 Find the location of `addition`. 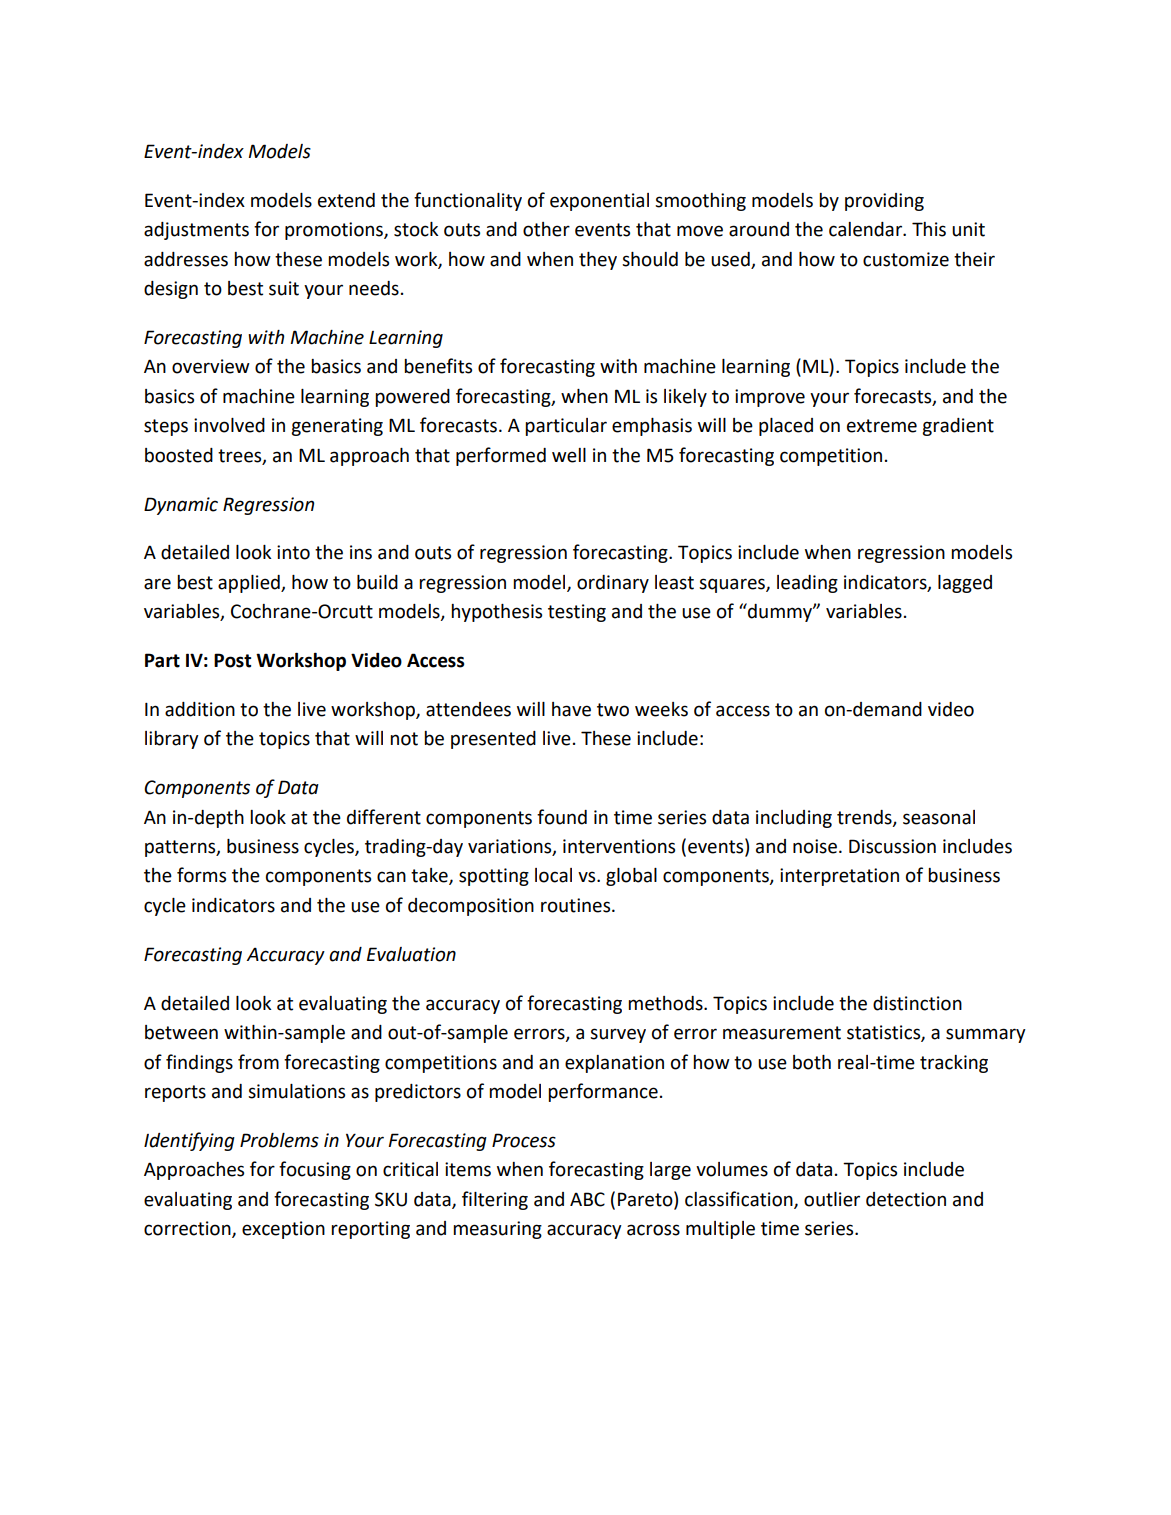

addition is located at coordinates (200, 709).
